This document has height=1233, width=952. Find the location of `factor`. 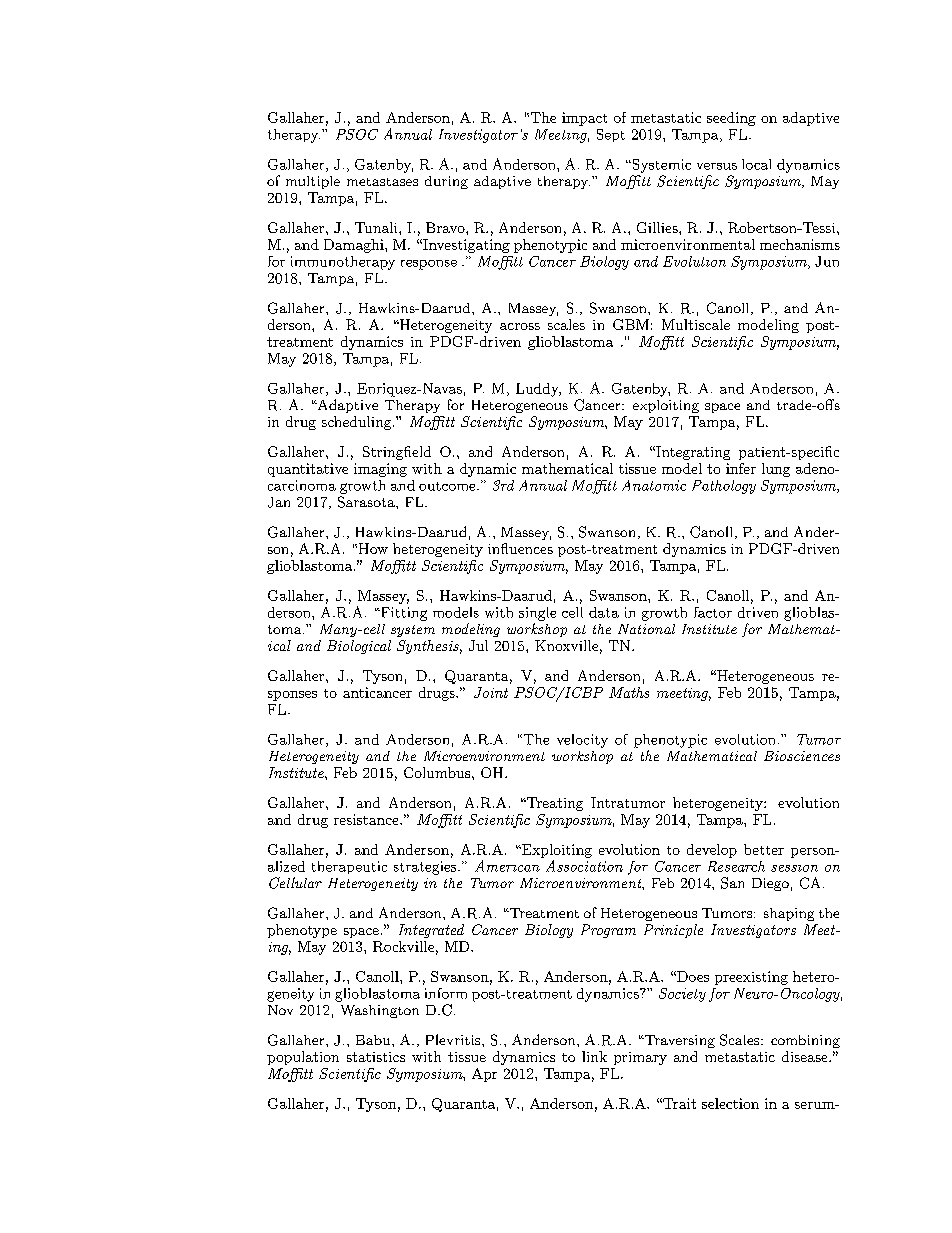

factor is located at coordinates (713, 612).
